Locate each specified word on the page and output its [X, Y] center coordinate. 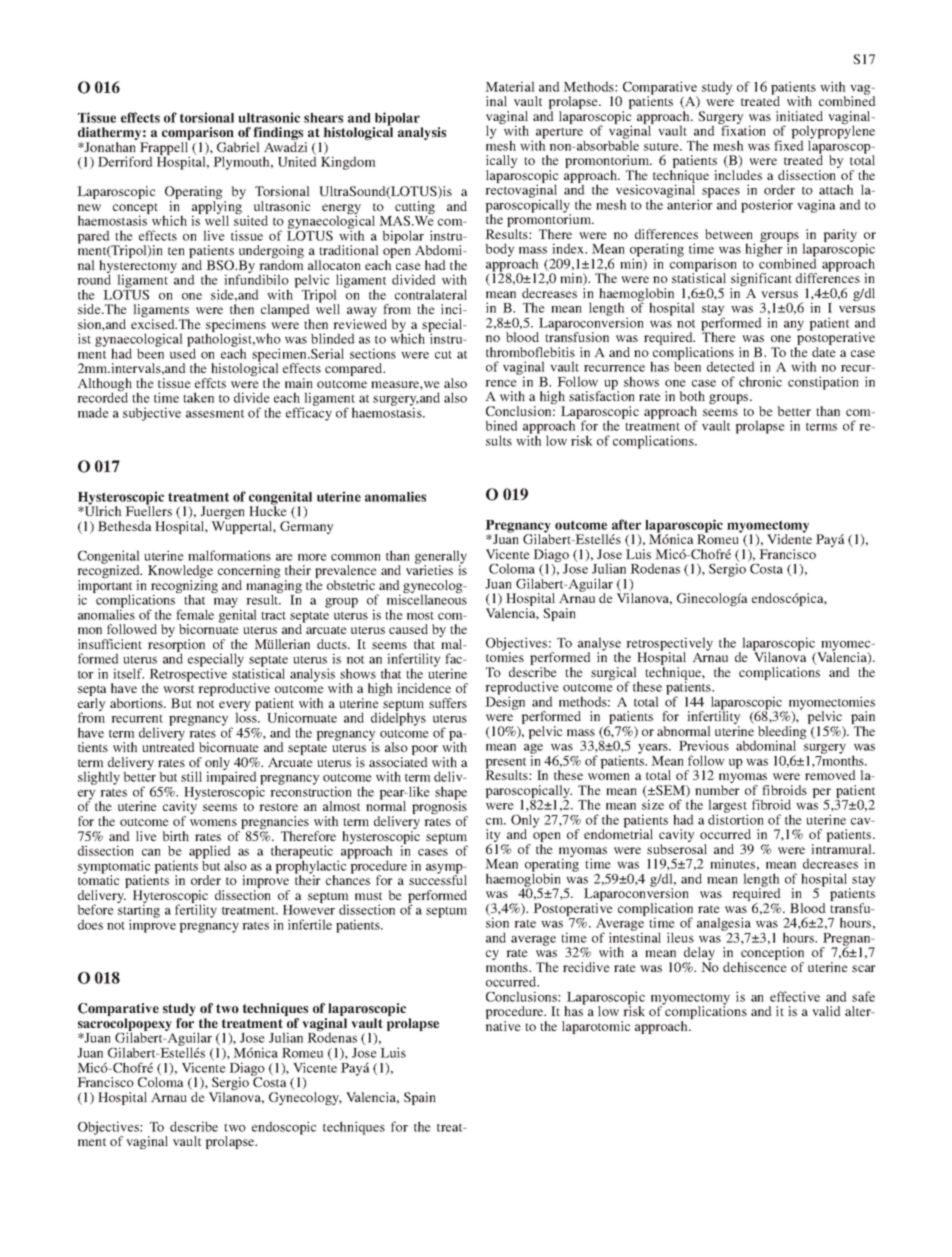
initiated [799, 116]
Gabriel [238, 147]
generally [441, 558]
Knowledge [180, 573]
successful [438, 879]
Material [510, 86]
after [626, 524]
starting [138, 911]
